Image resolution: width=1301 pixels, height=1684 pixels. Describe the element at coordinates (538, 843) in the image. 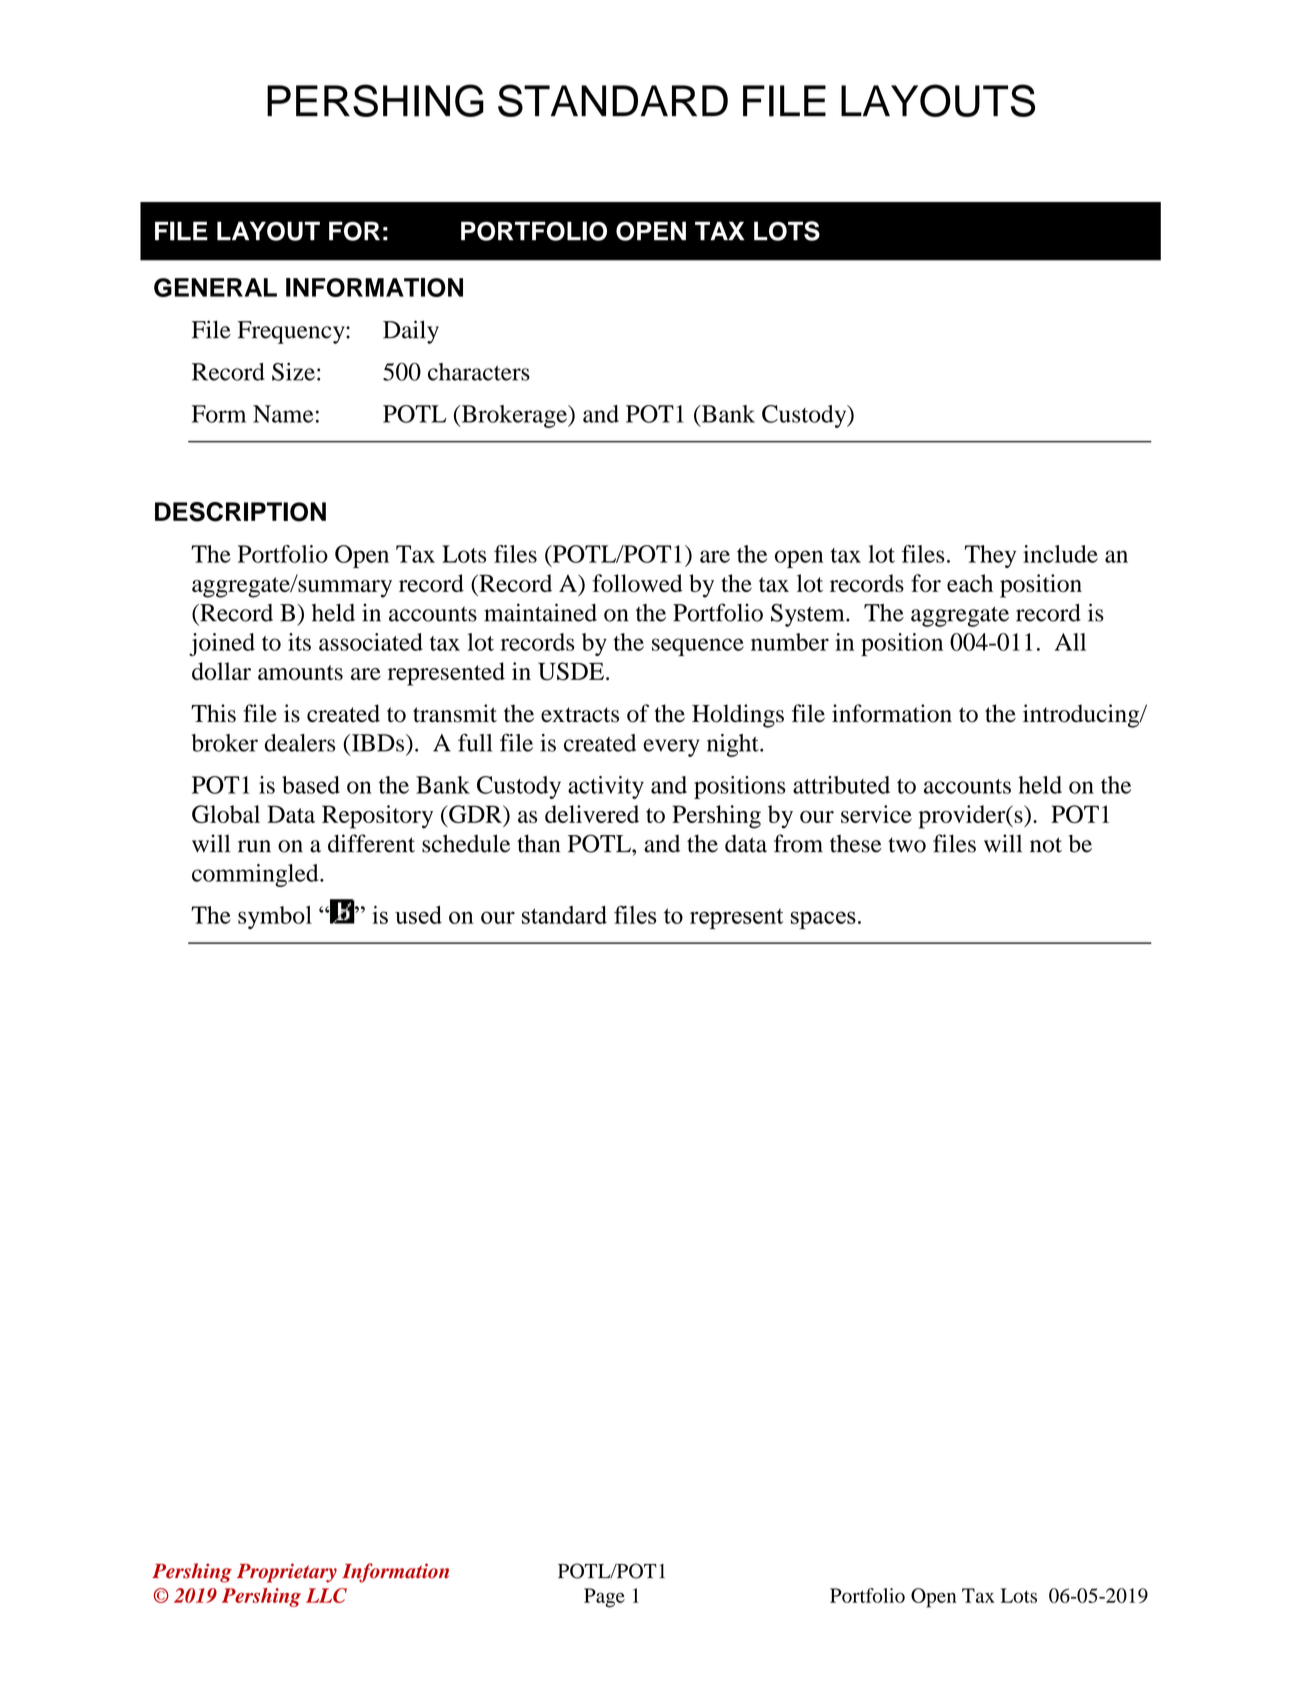

I see `than` at that location.
